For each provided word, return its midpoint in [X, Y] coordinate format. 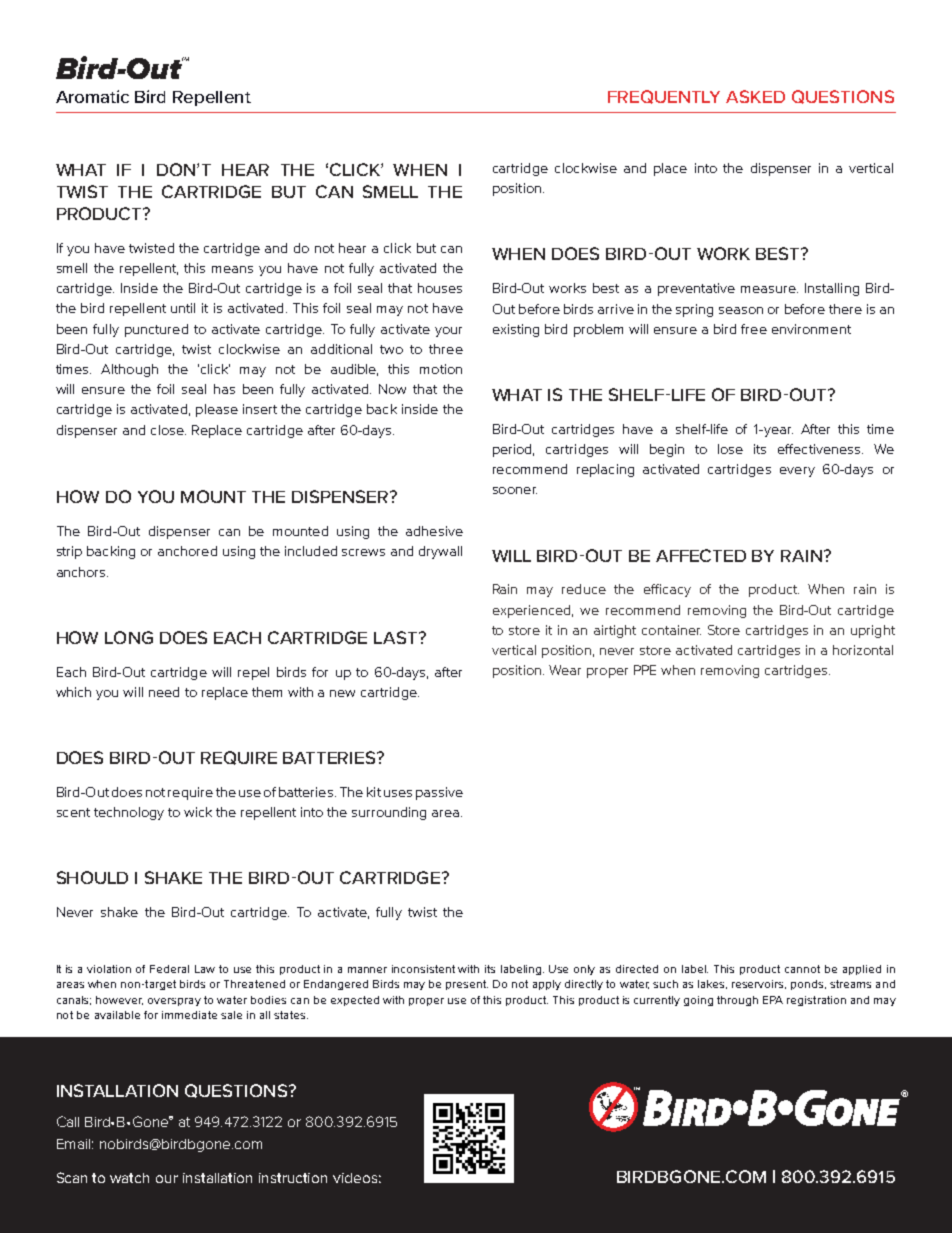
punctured [156, 330]
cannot [802, 969]
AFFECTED [701, 555]
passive [439, 793]
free [754, 329]
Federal [169, 969]
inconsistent [423, 969]
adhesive [434, 531]
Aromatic [92, 96]
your [448, 332]
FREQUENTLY [664, 97]
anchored [187, 551]
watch [129, 1178]
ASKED [755, 96]
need [164, 692]
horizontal [863, 650]
